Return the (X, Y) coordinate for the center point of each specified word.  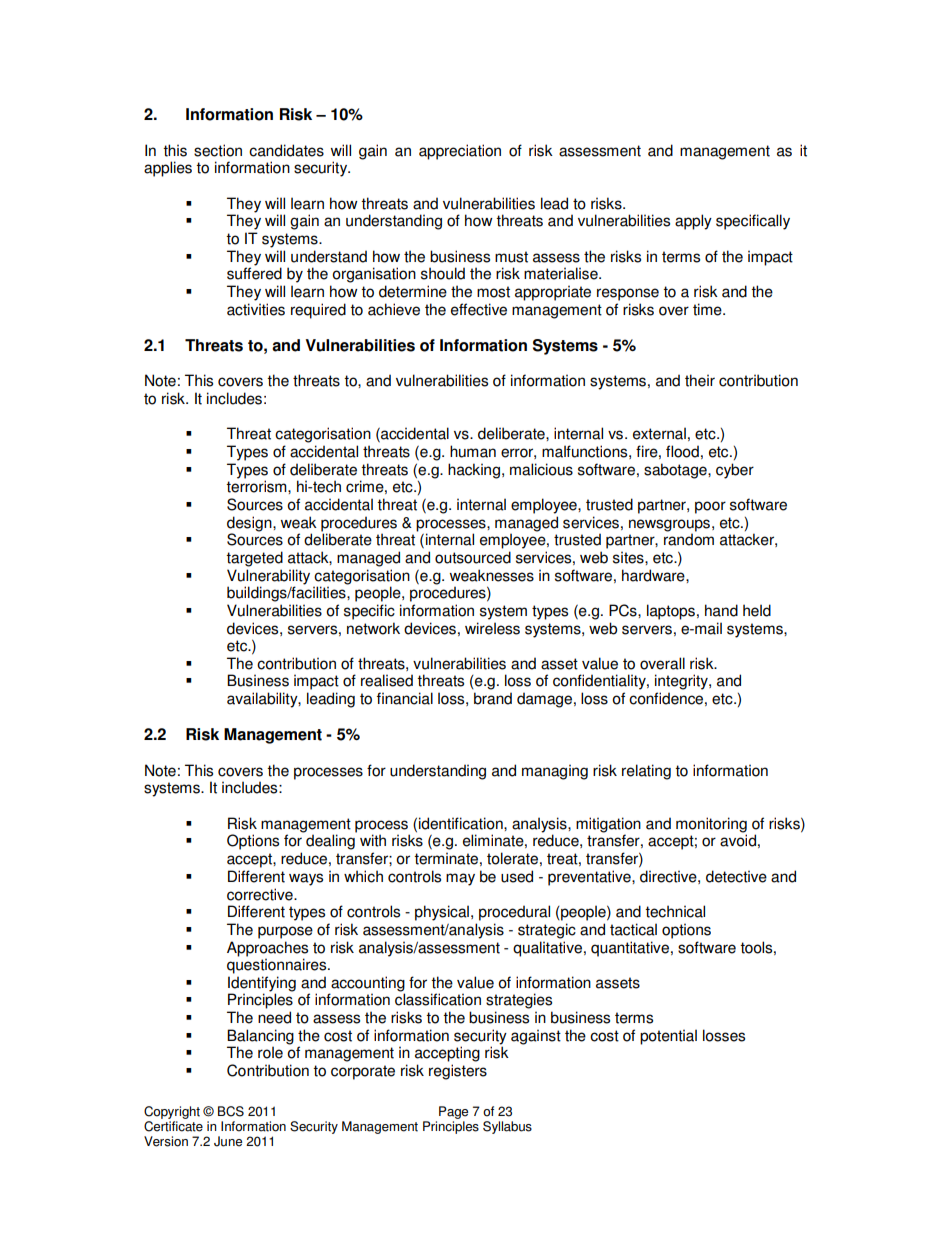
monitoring (711, 826)
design (250, 524)
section (218, 150)
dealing (330, 842)
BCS (231, 1111)
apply (693, 222)
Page (453, 1112)
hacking (474, 471)
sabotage (676, 471)
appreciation (460, 152)
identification (462, 823)
